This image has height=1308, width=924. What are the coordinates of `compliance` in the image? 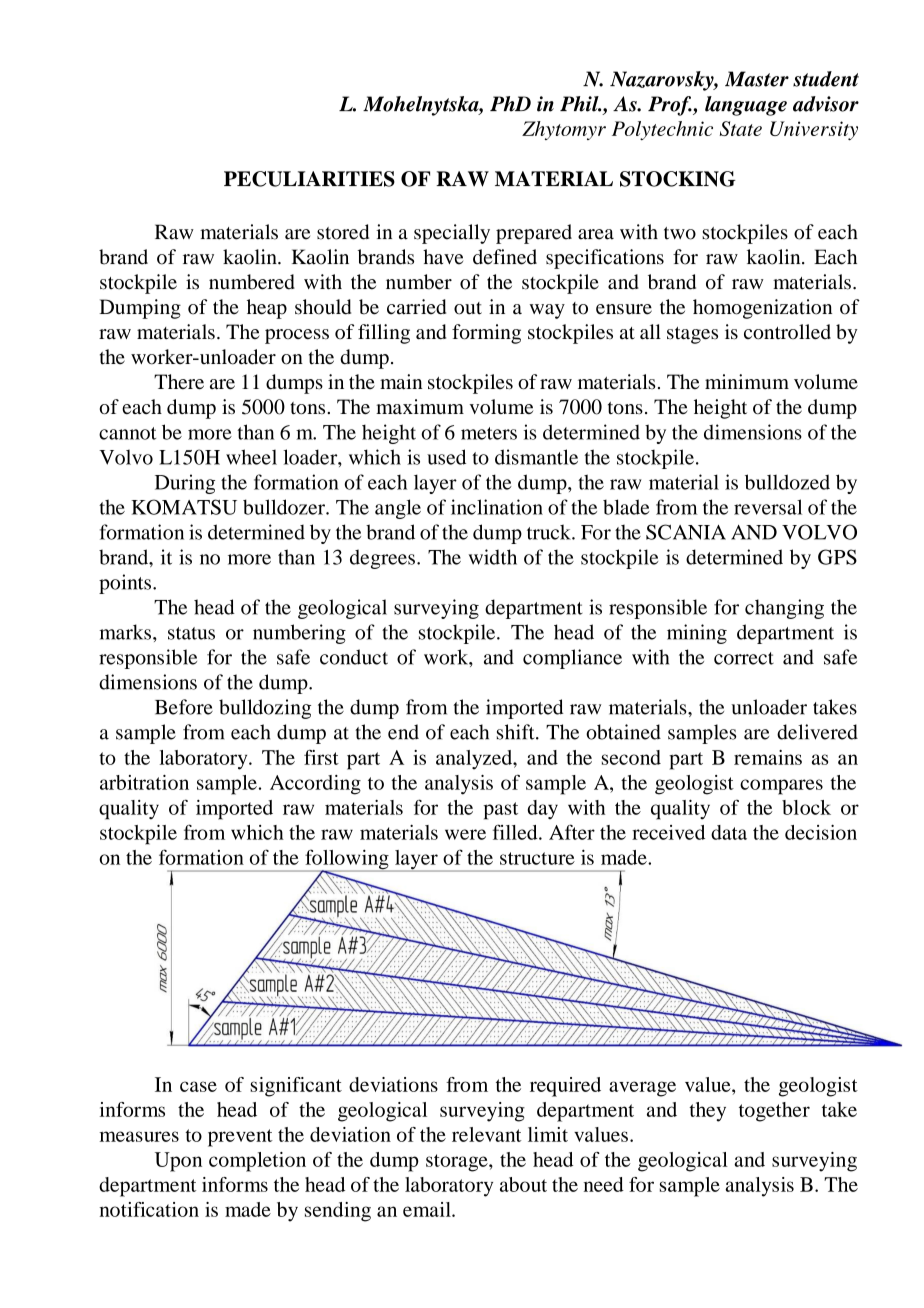 It's located at (572, 659).
